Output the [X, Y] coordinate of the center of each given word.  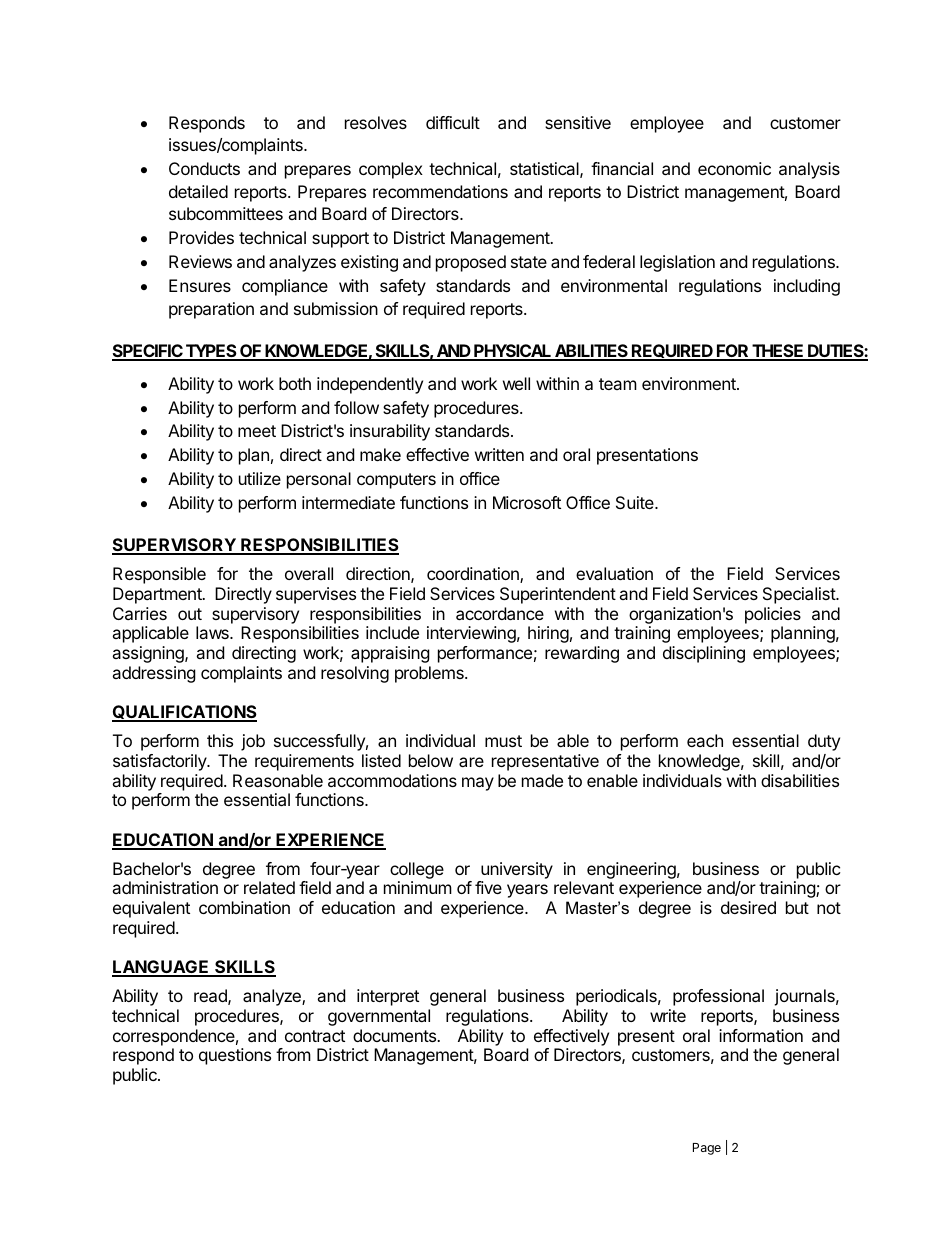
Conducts [204, 168]
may [478, 784]
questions [235, 1056]
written [499, 454]
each [705, 740]
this [220, 740]
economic [734, 168]
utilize [260, 478]
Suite [636, 502]
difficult [453, 122]
